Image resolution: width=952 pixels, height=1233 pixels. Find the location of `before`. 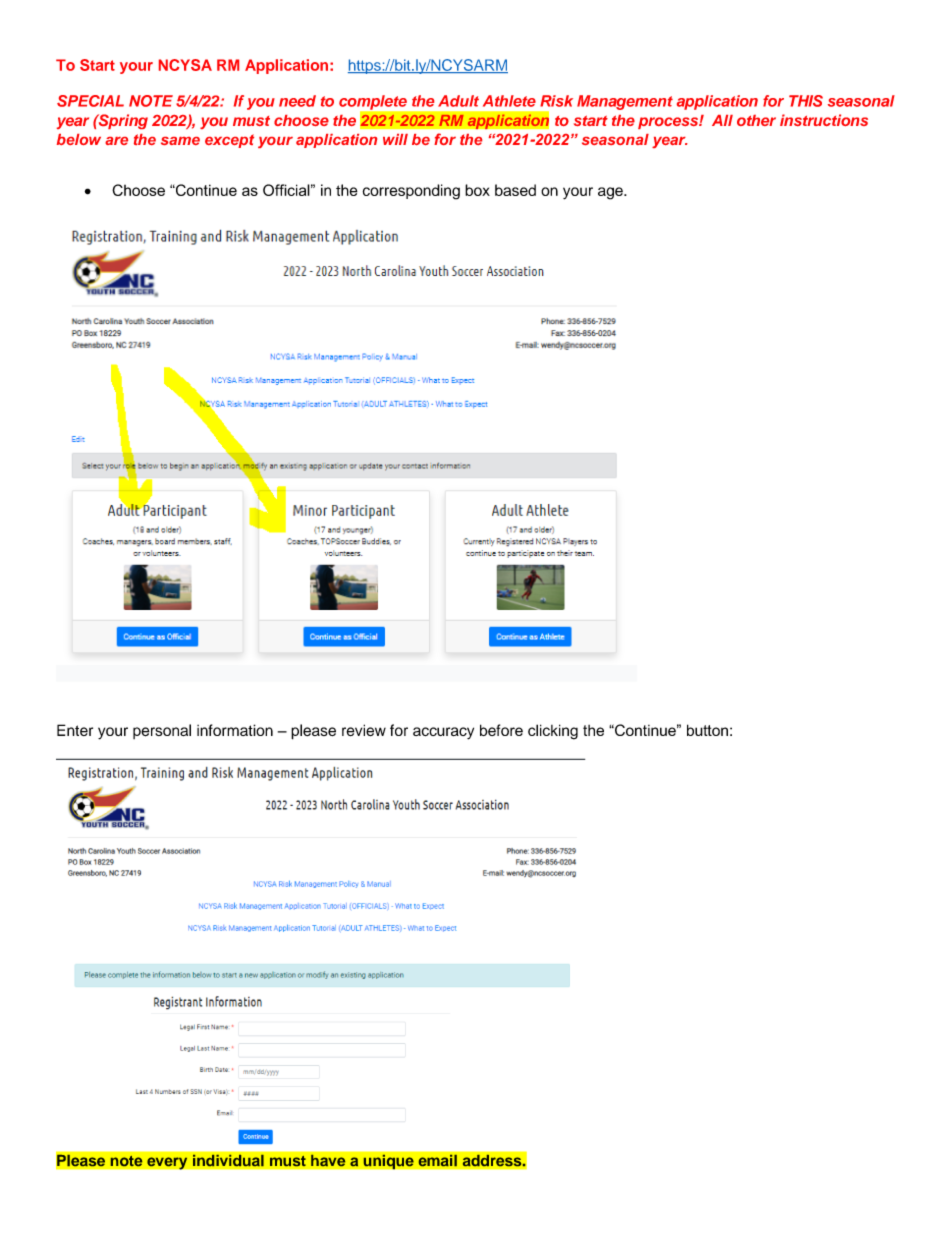

before is located at coordinates (501, 730).
